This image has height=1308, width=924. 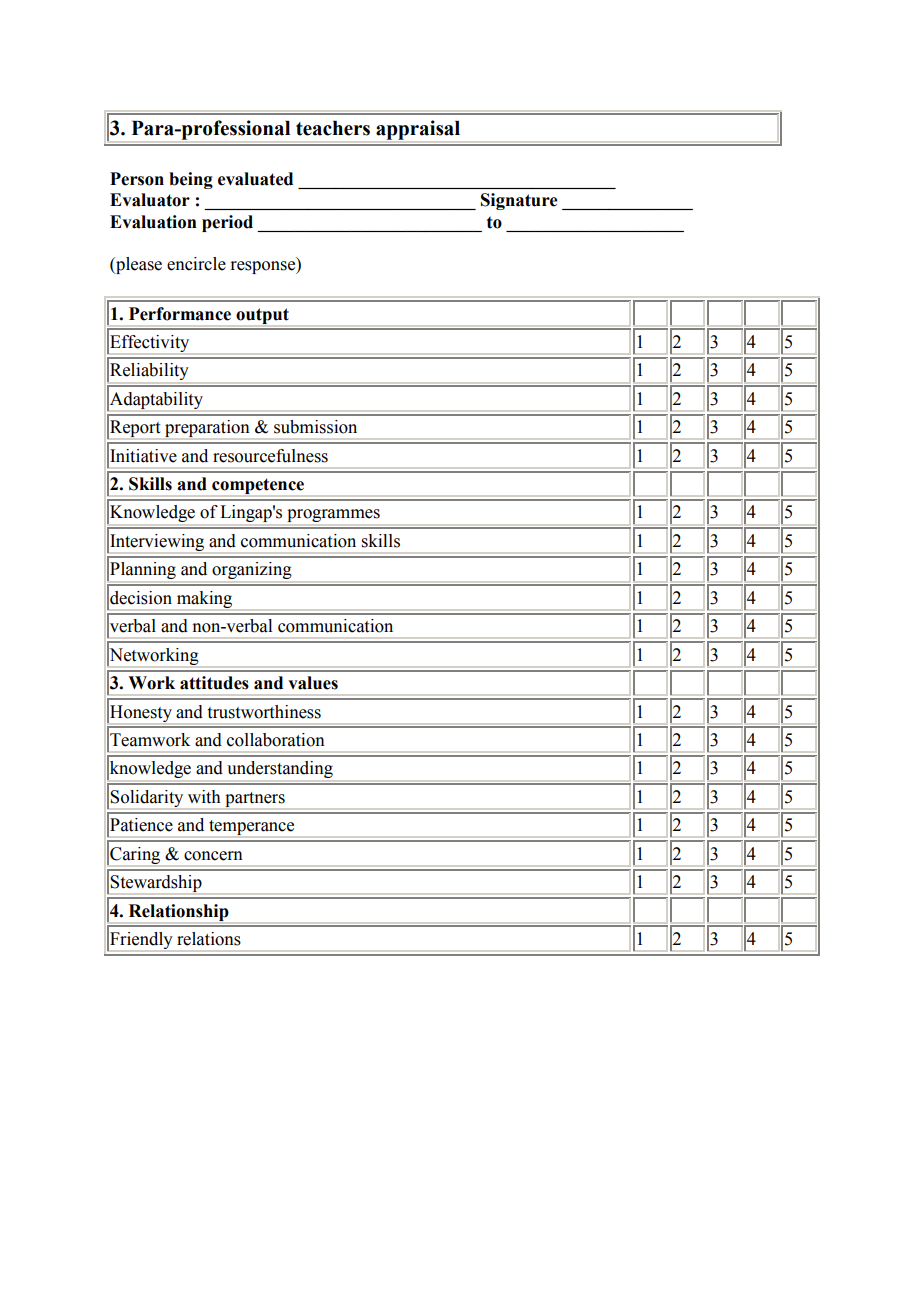 What do you see at coordinates (313, 683) in the image?
I see `values` at bounding box center [313, 683].
